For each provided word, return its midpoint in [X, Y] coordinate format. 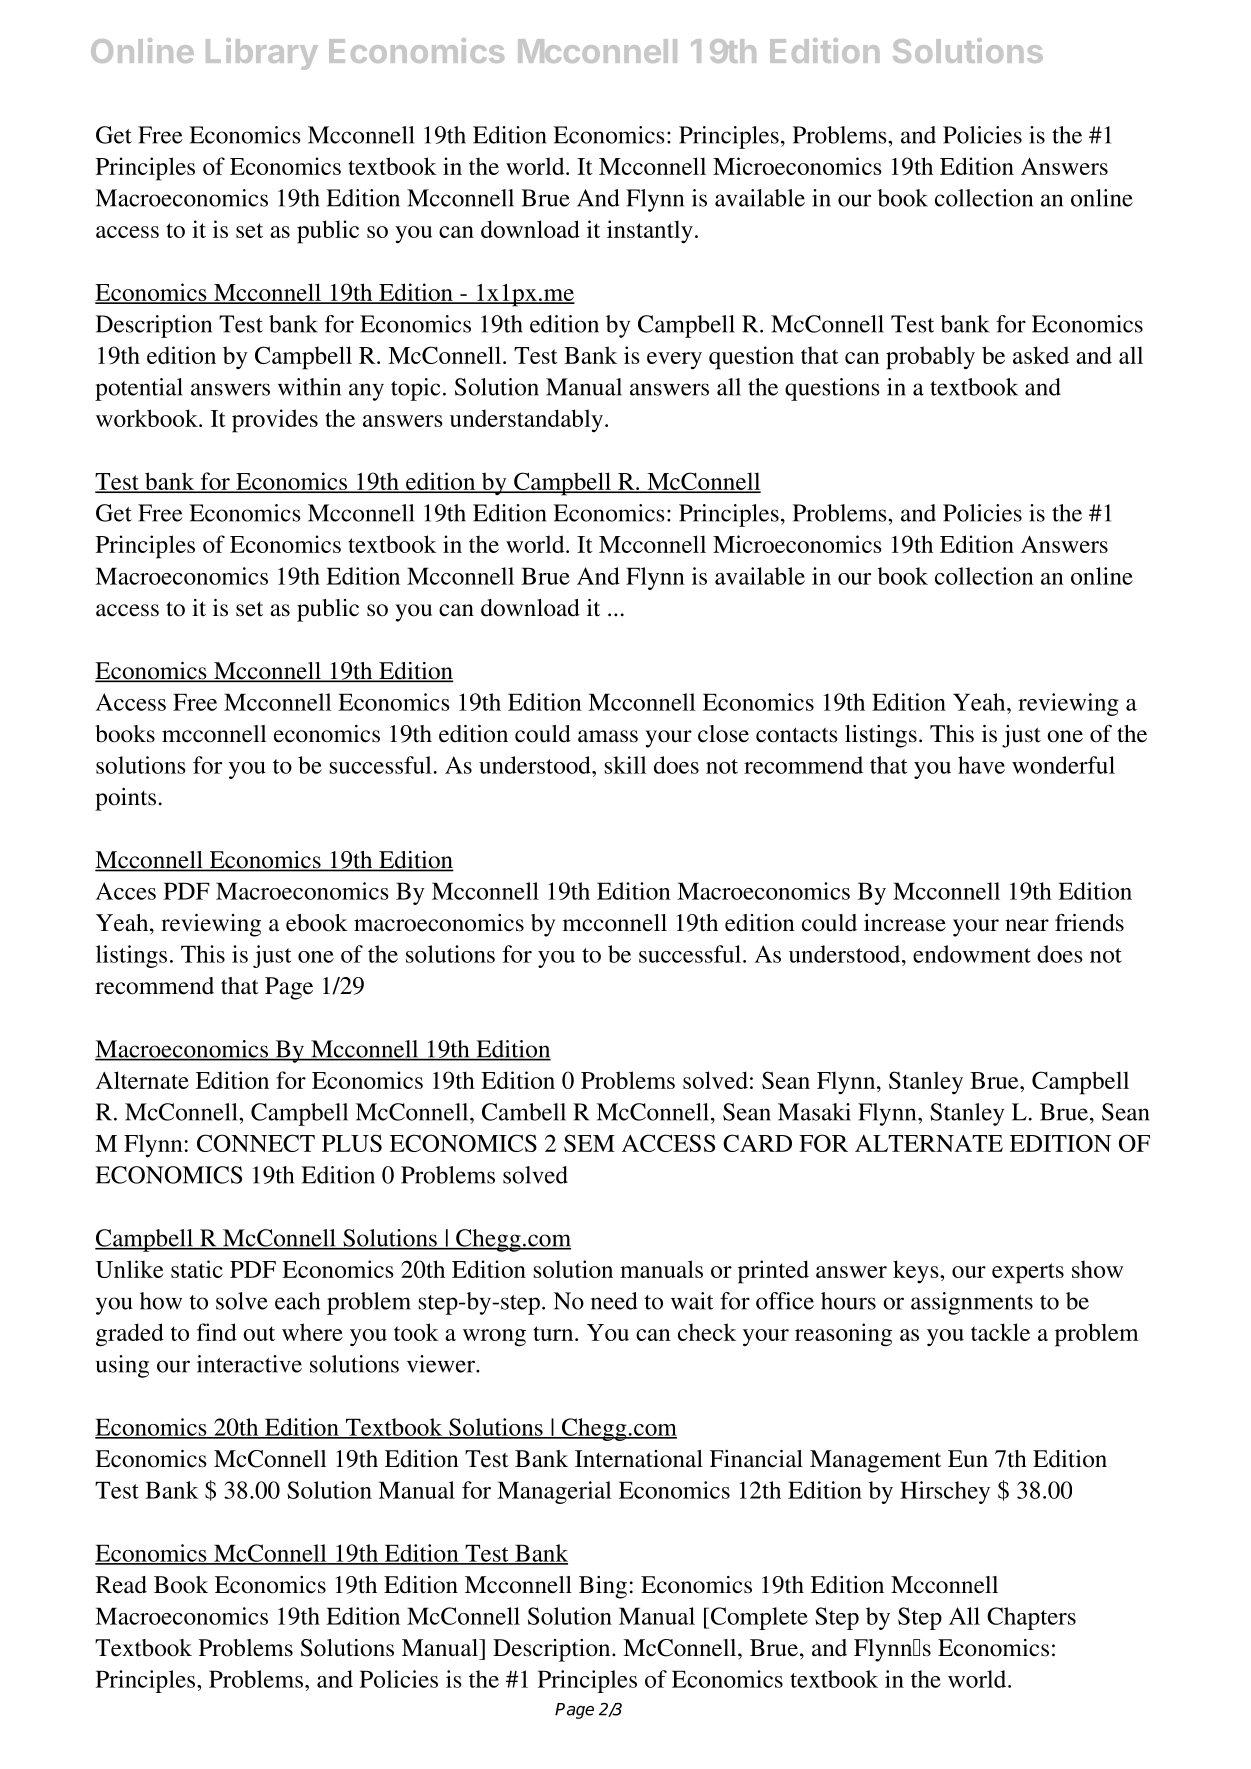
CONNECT [256, 1143]
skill [625, 765]
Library [262, 54]
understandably [526, 421]
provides [275, 421]
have [981, 765]
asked [1041, 355]
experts [1028, 1273]
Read [121, 1585]
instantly [650, 232]
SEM [589, 1143]
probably [930, 358]
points [125, 799]
